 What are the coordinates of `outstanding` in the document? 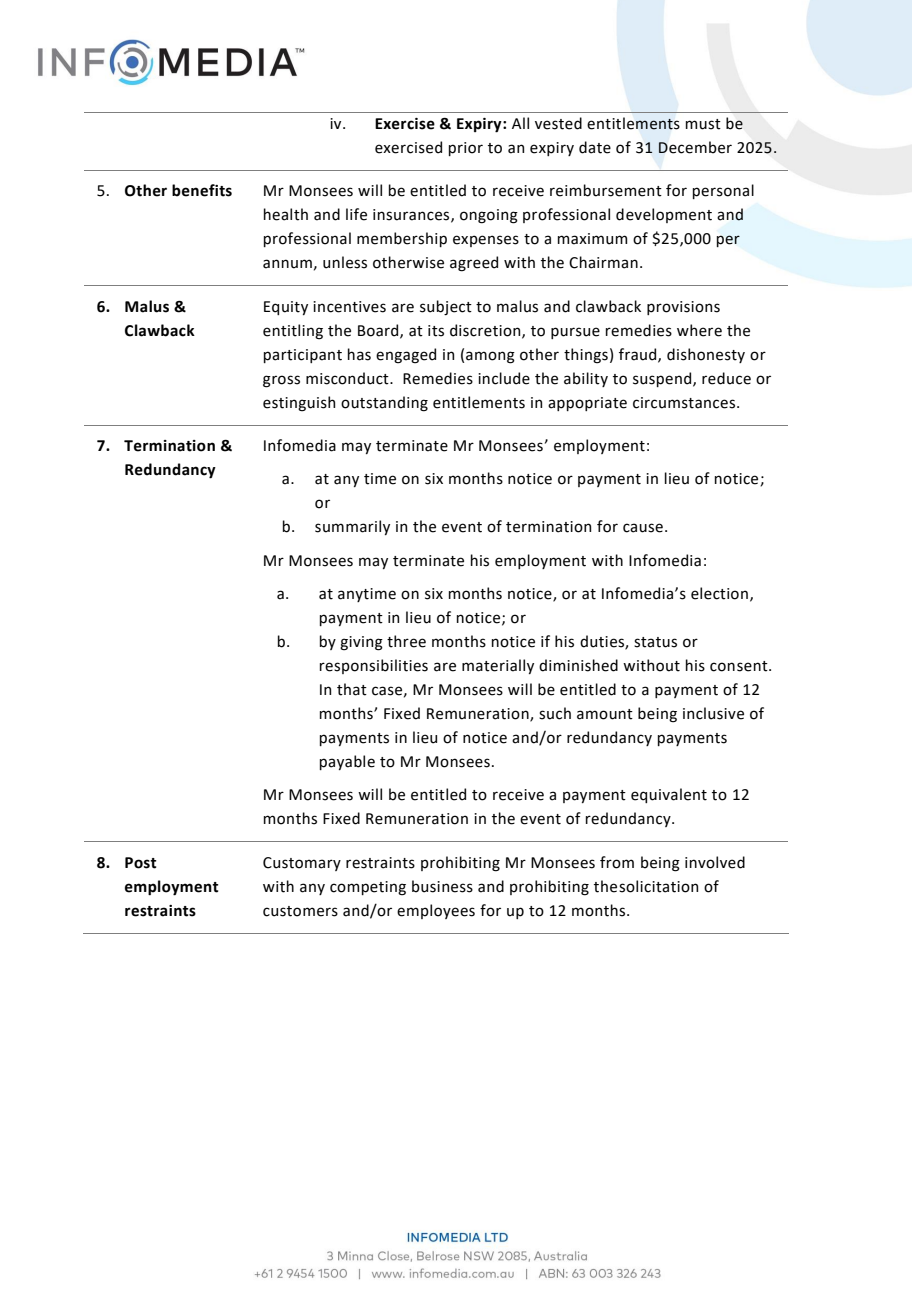 It's located at (384, 404).
